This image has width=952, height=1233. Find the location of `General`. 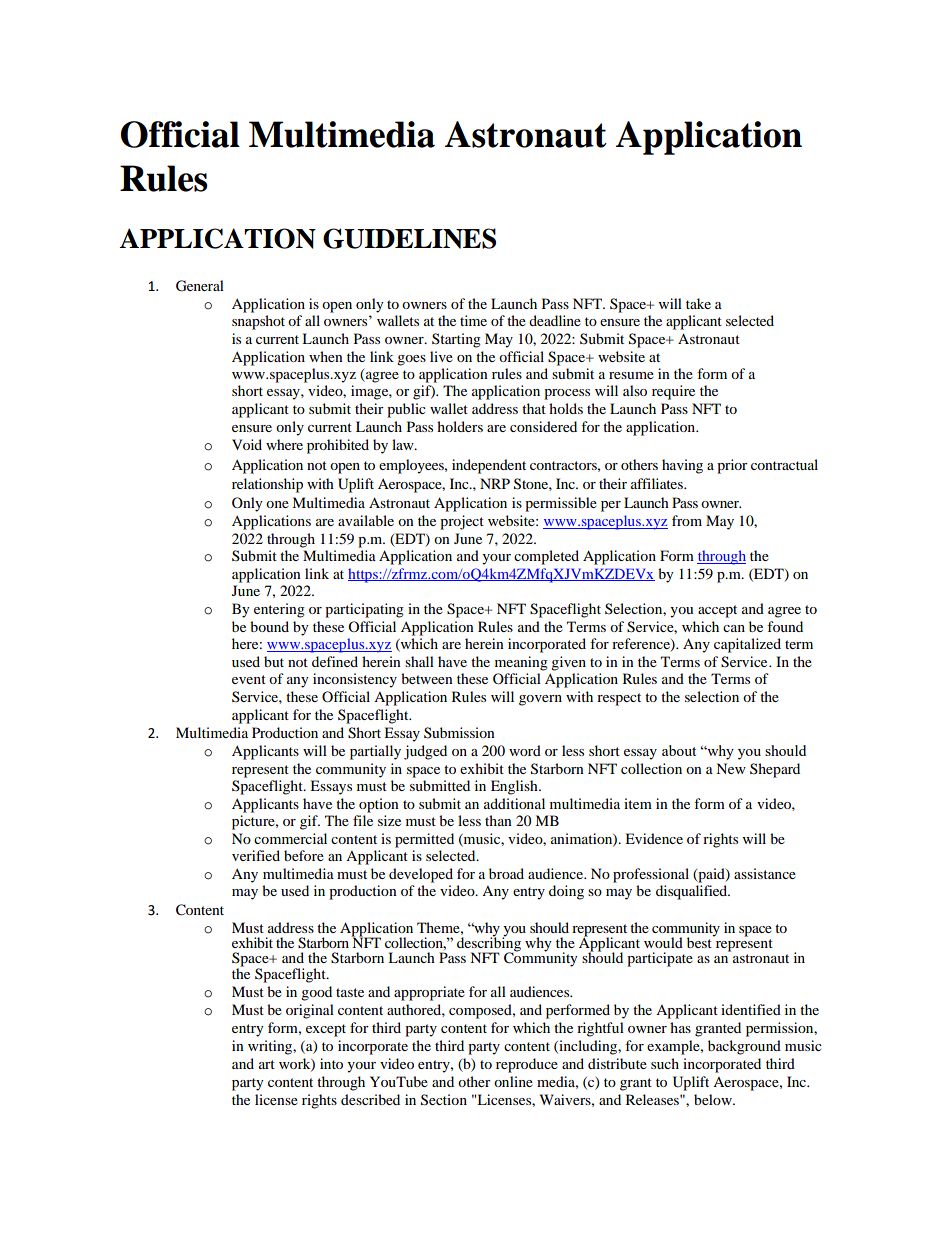

General is located at coordinates (200, 286).
